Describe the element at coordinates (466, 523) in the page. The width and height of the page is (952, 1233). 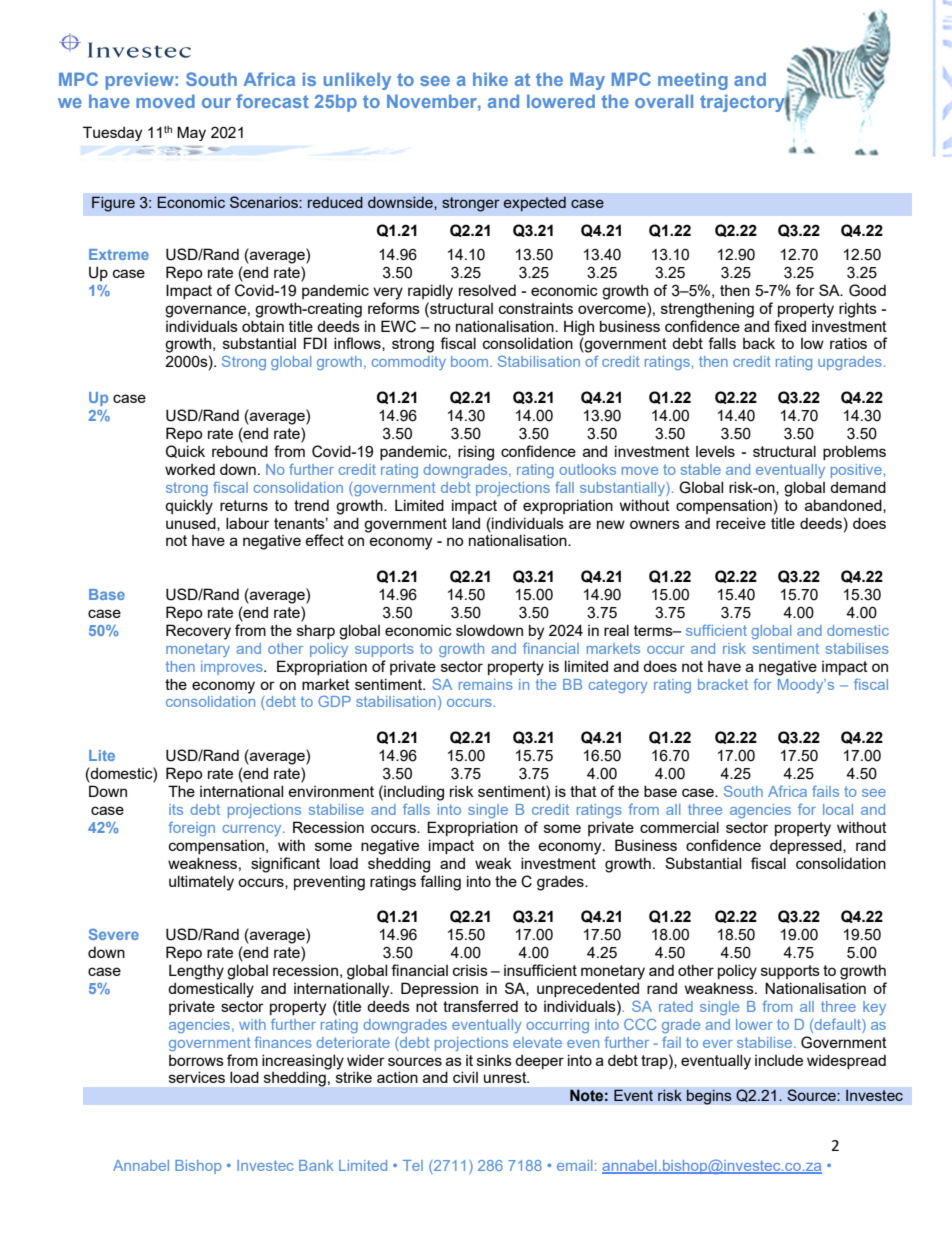
I see `land` at that location.
